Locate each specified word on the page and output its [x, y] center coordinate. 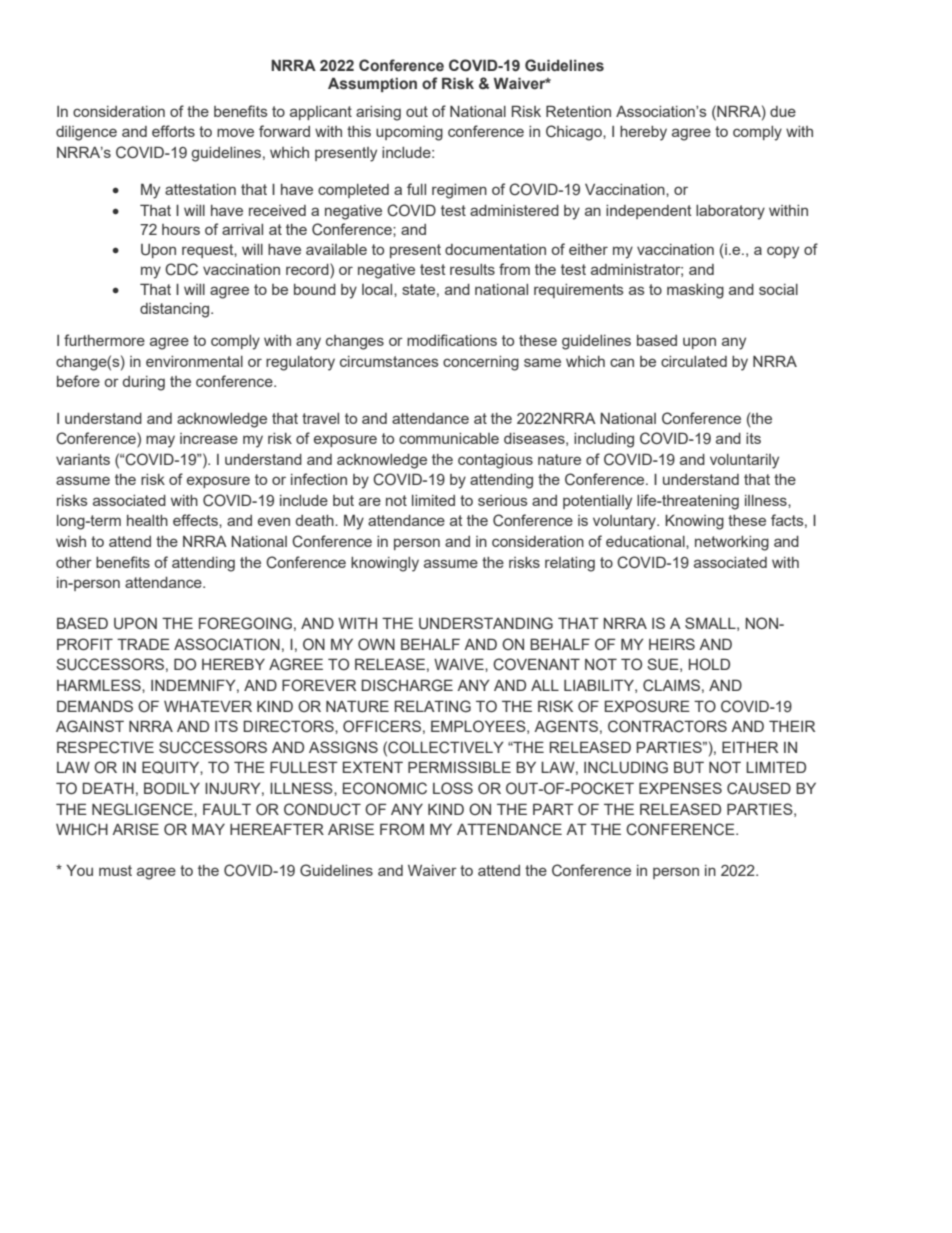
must [115, 870]
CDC [181, 269]
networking [732, 543]
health [147, 520]
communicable [449, 438]
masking [695, 291]
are [370, 501]
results [472, 269]
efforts [173, 131]
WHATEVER [208, 706]
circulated [694, 361]
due [783, 111]
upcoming [409, 133]
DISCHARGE [407, 685]
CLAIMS [671, 685]
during [144, 383]
